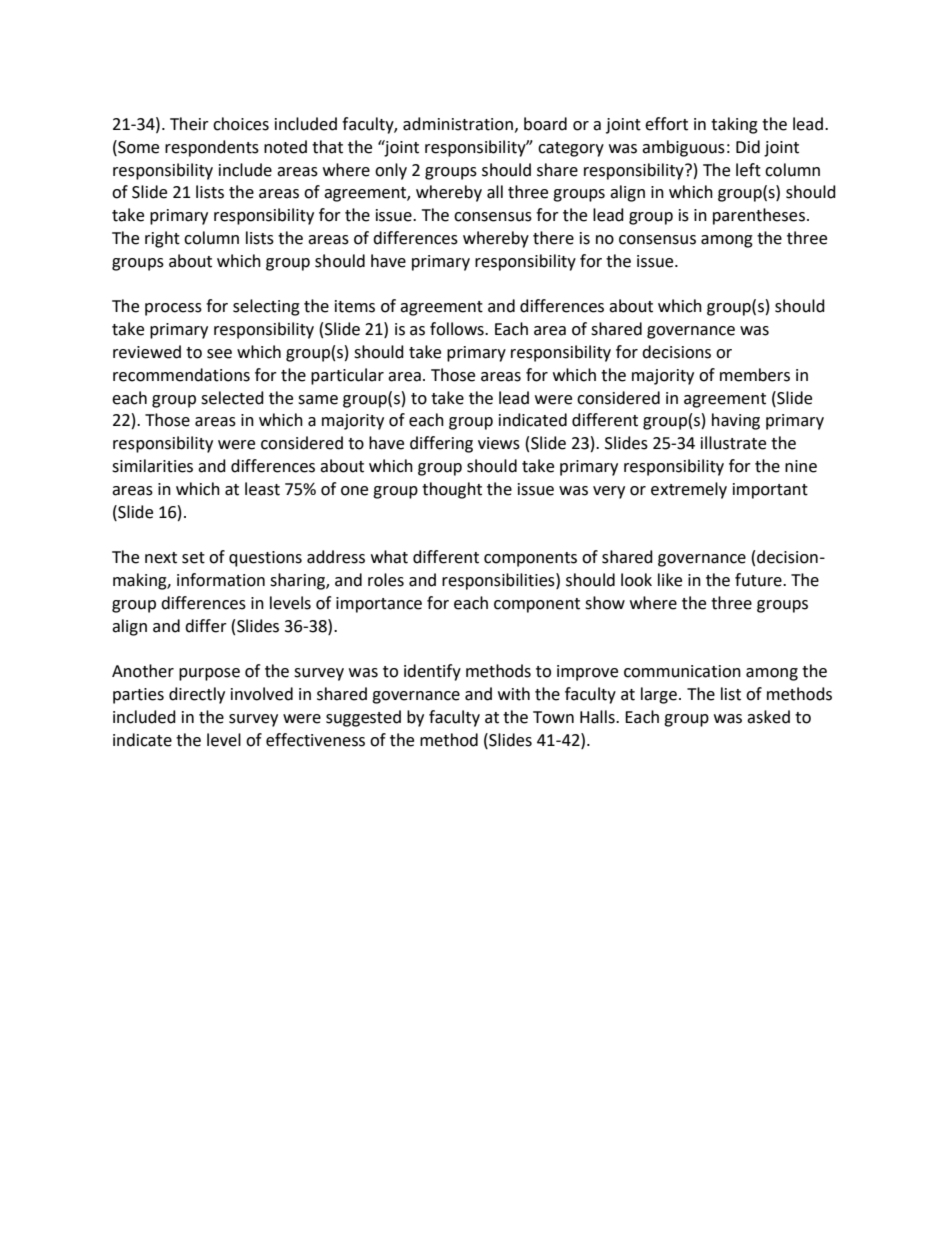 This page has width=952, height=1233. What do you see at coordinates (545, 124) in the page?
I see `board` at bounding box center [545, 124].
